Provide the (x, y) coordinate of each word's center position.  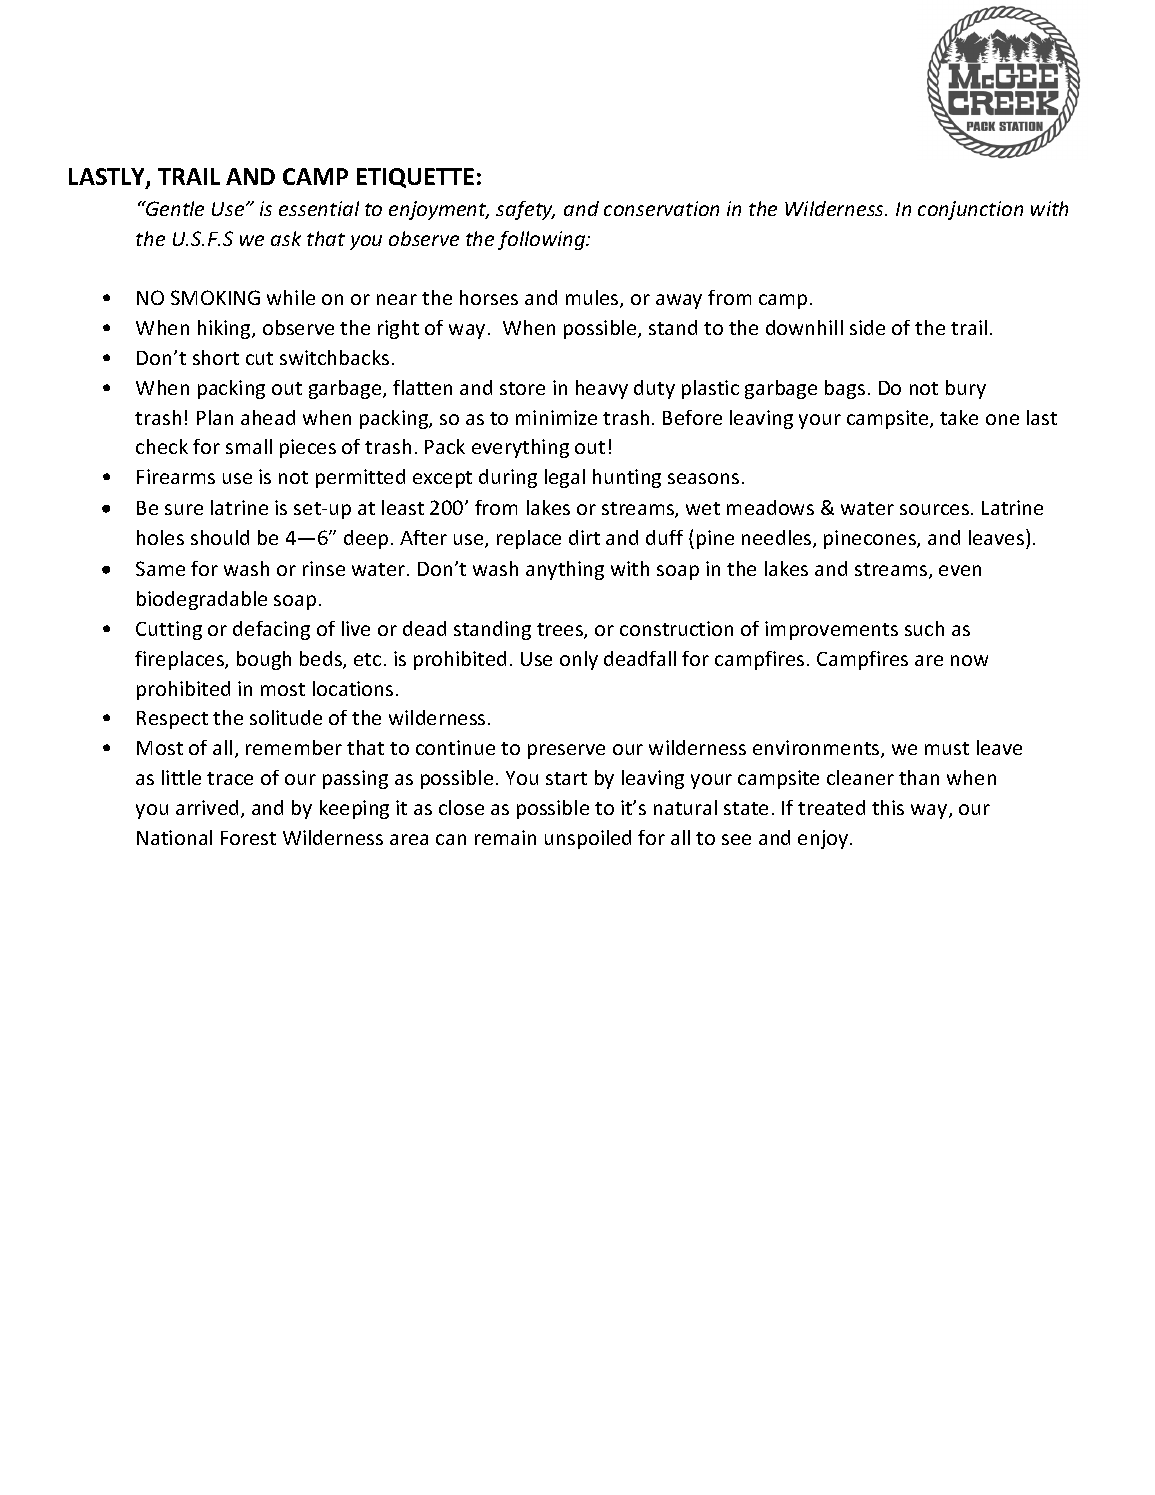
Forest (248, 838)
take (959, 417)
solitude (286, 717)
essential (319, 208)
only (579, 660)
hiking (225, 329)
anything (565, 570)
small (249, 446)
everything (520, 448)
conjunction (970, 210)
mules (593, 299)
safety (525, 210)
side (867, 327)
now (969, 660)
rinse (324, 568)
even (960, 570)
